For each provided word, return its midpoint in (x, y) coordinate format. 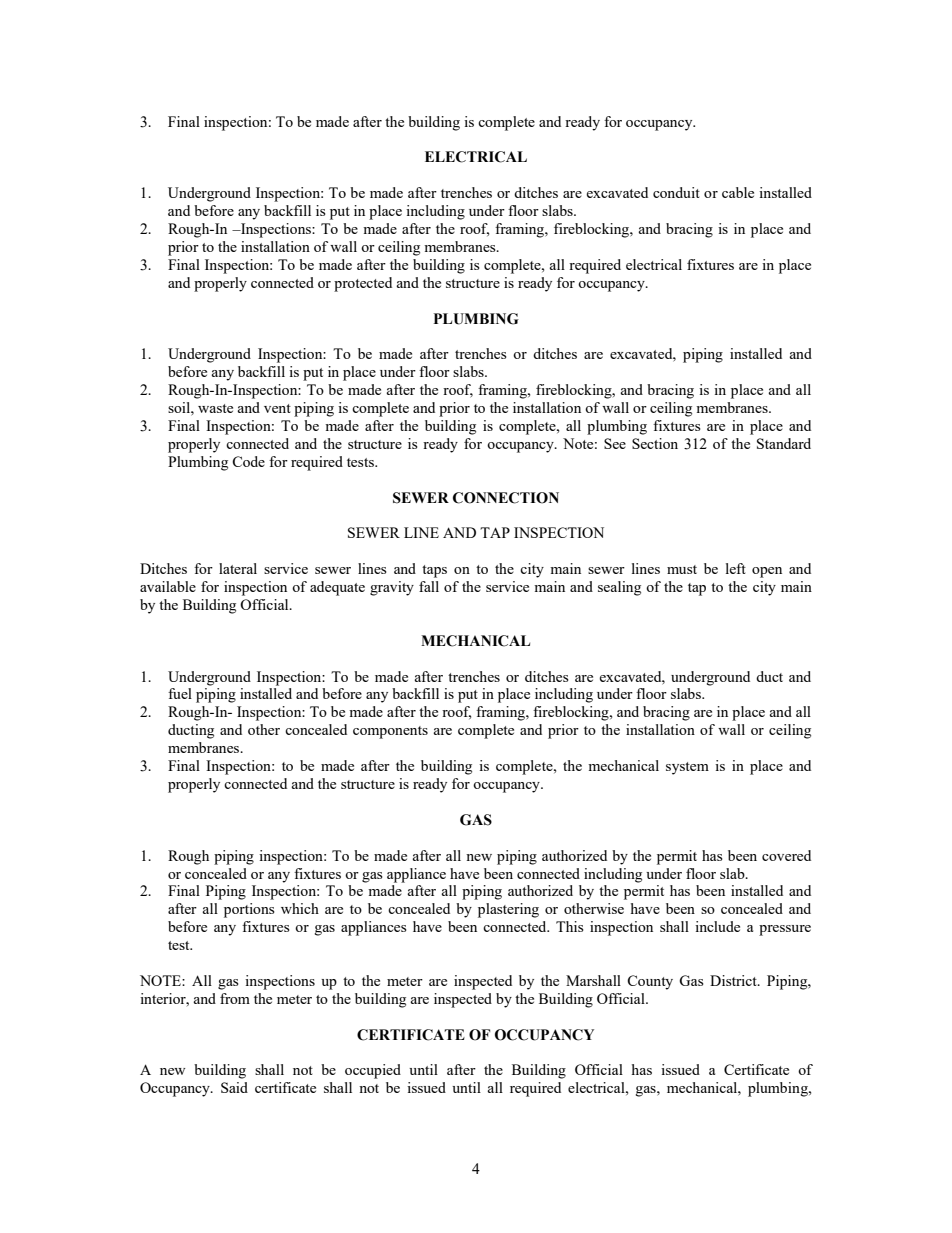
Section (655, 443)
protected (363, 284)
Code (248, 461)
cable (738, 192)
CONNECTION (506, 498)
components (390, 732)
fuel (180, 693)
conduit (676, 192)
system (687, 768)
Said (234, 1087)
